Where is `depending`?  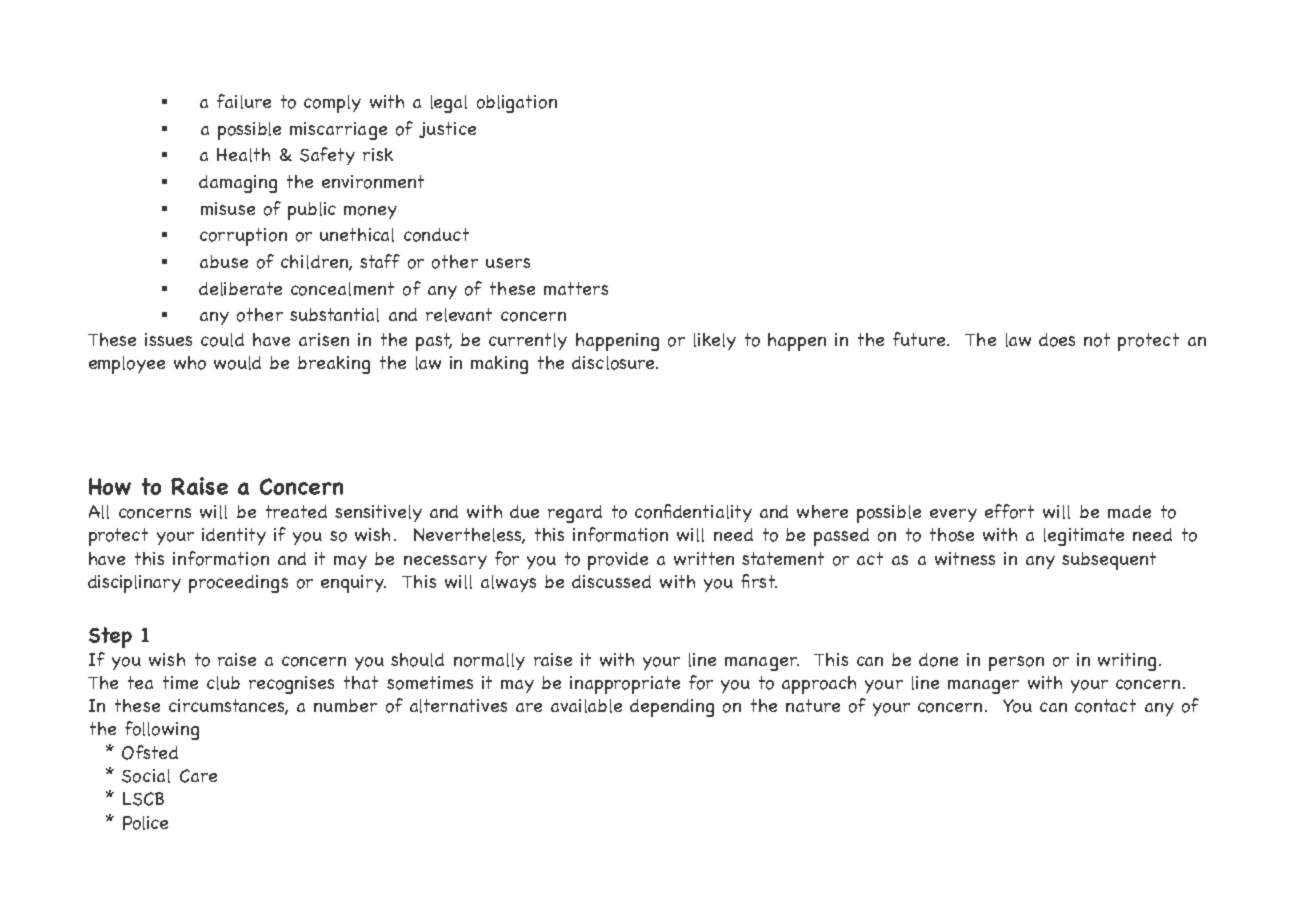 depending is located at coordinates (672, 708).
